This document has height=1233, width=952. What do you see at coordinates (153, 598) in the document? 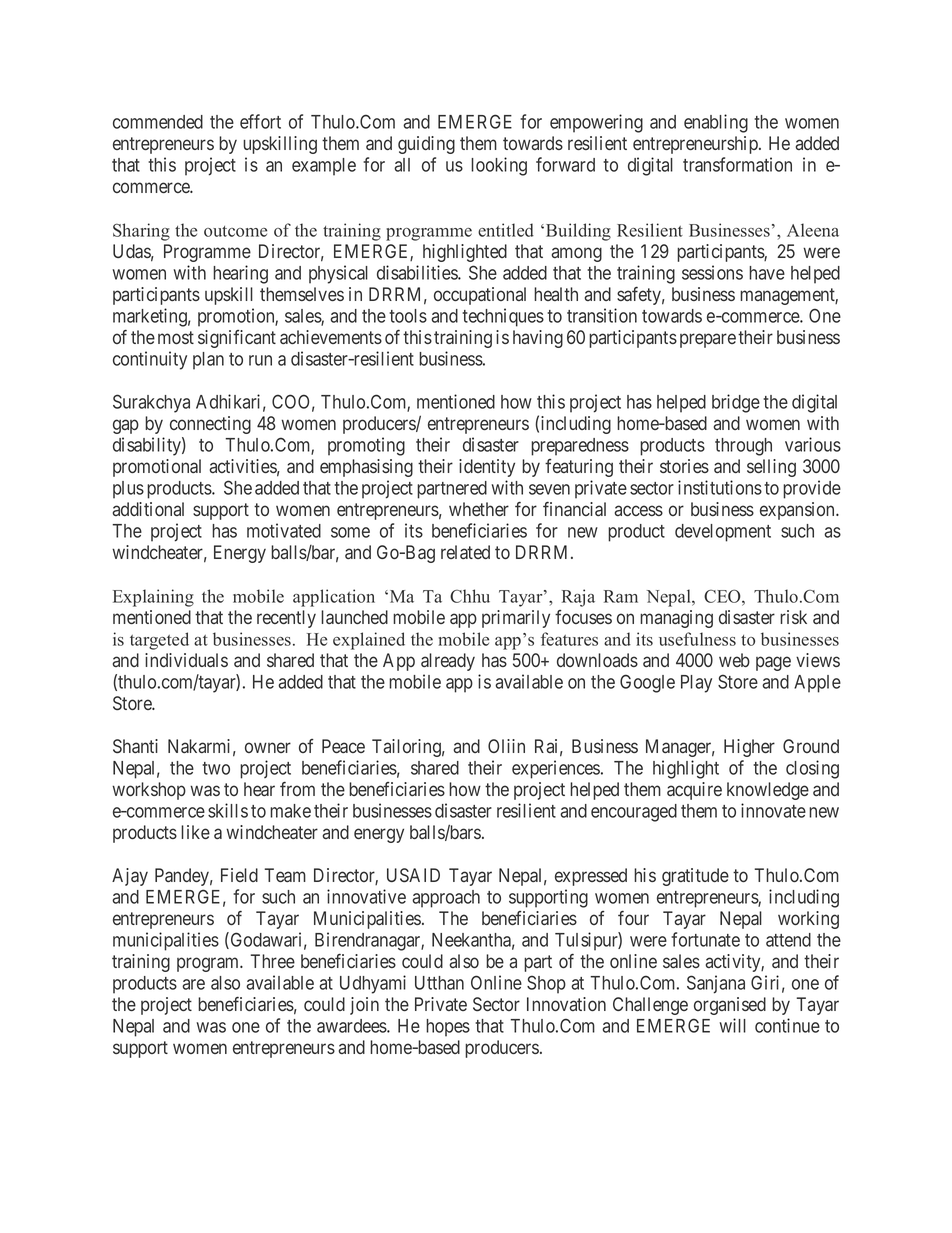
I see `Explaining` at bounding box center [153, 598].
